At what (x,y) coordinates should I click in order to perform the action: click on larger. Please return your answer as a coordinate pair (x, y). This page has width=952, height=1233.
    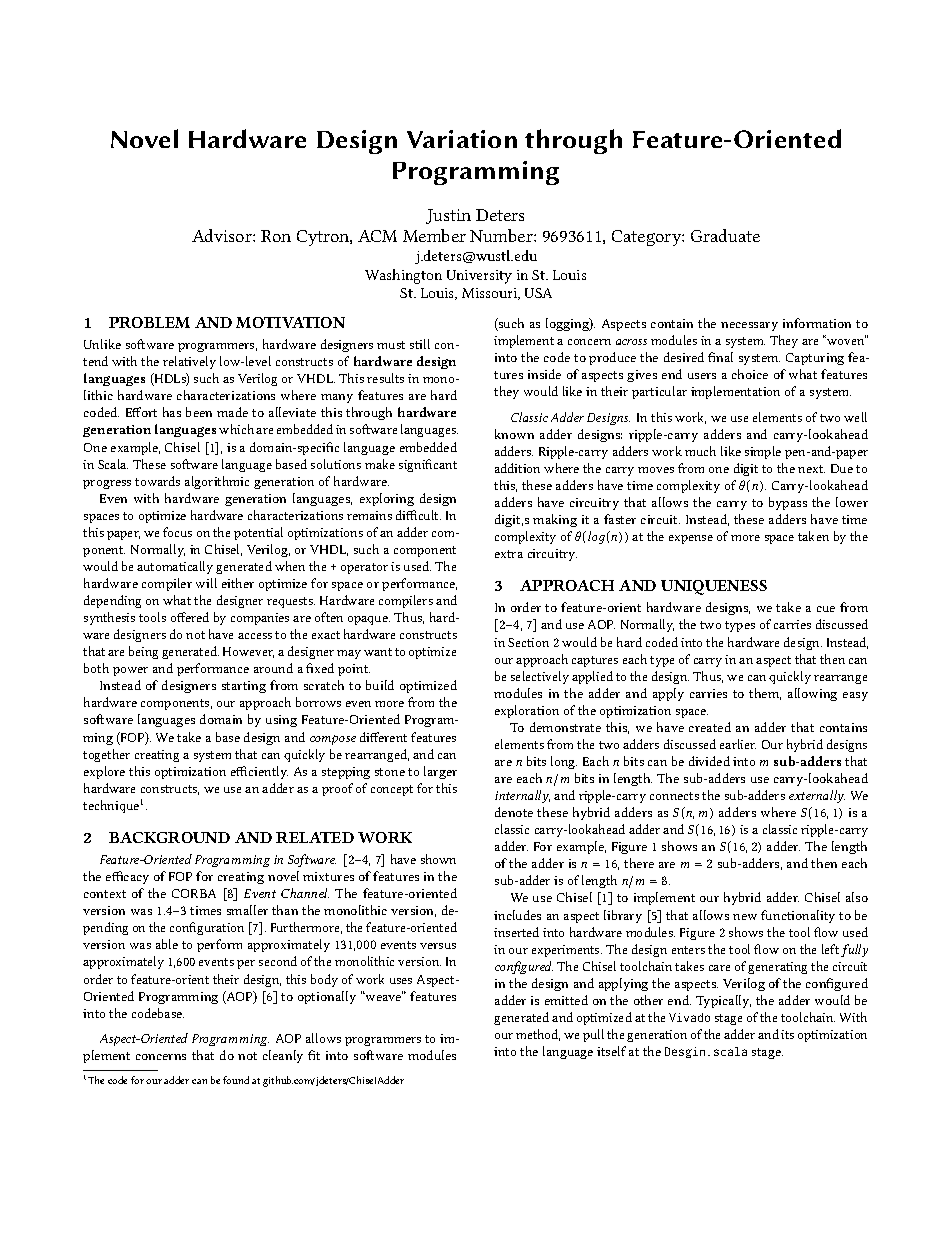
    Looking at the image, I should click on (440, 772).
